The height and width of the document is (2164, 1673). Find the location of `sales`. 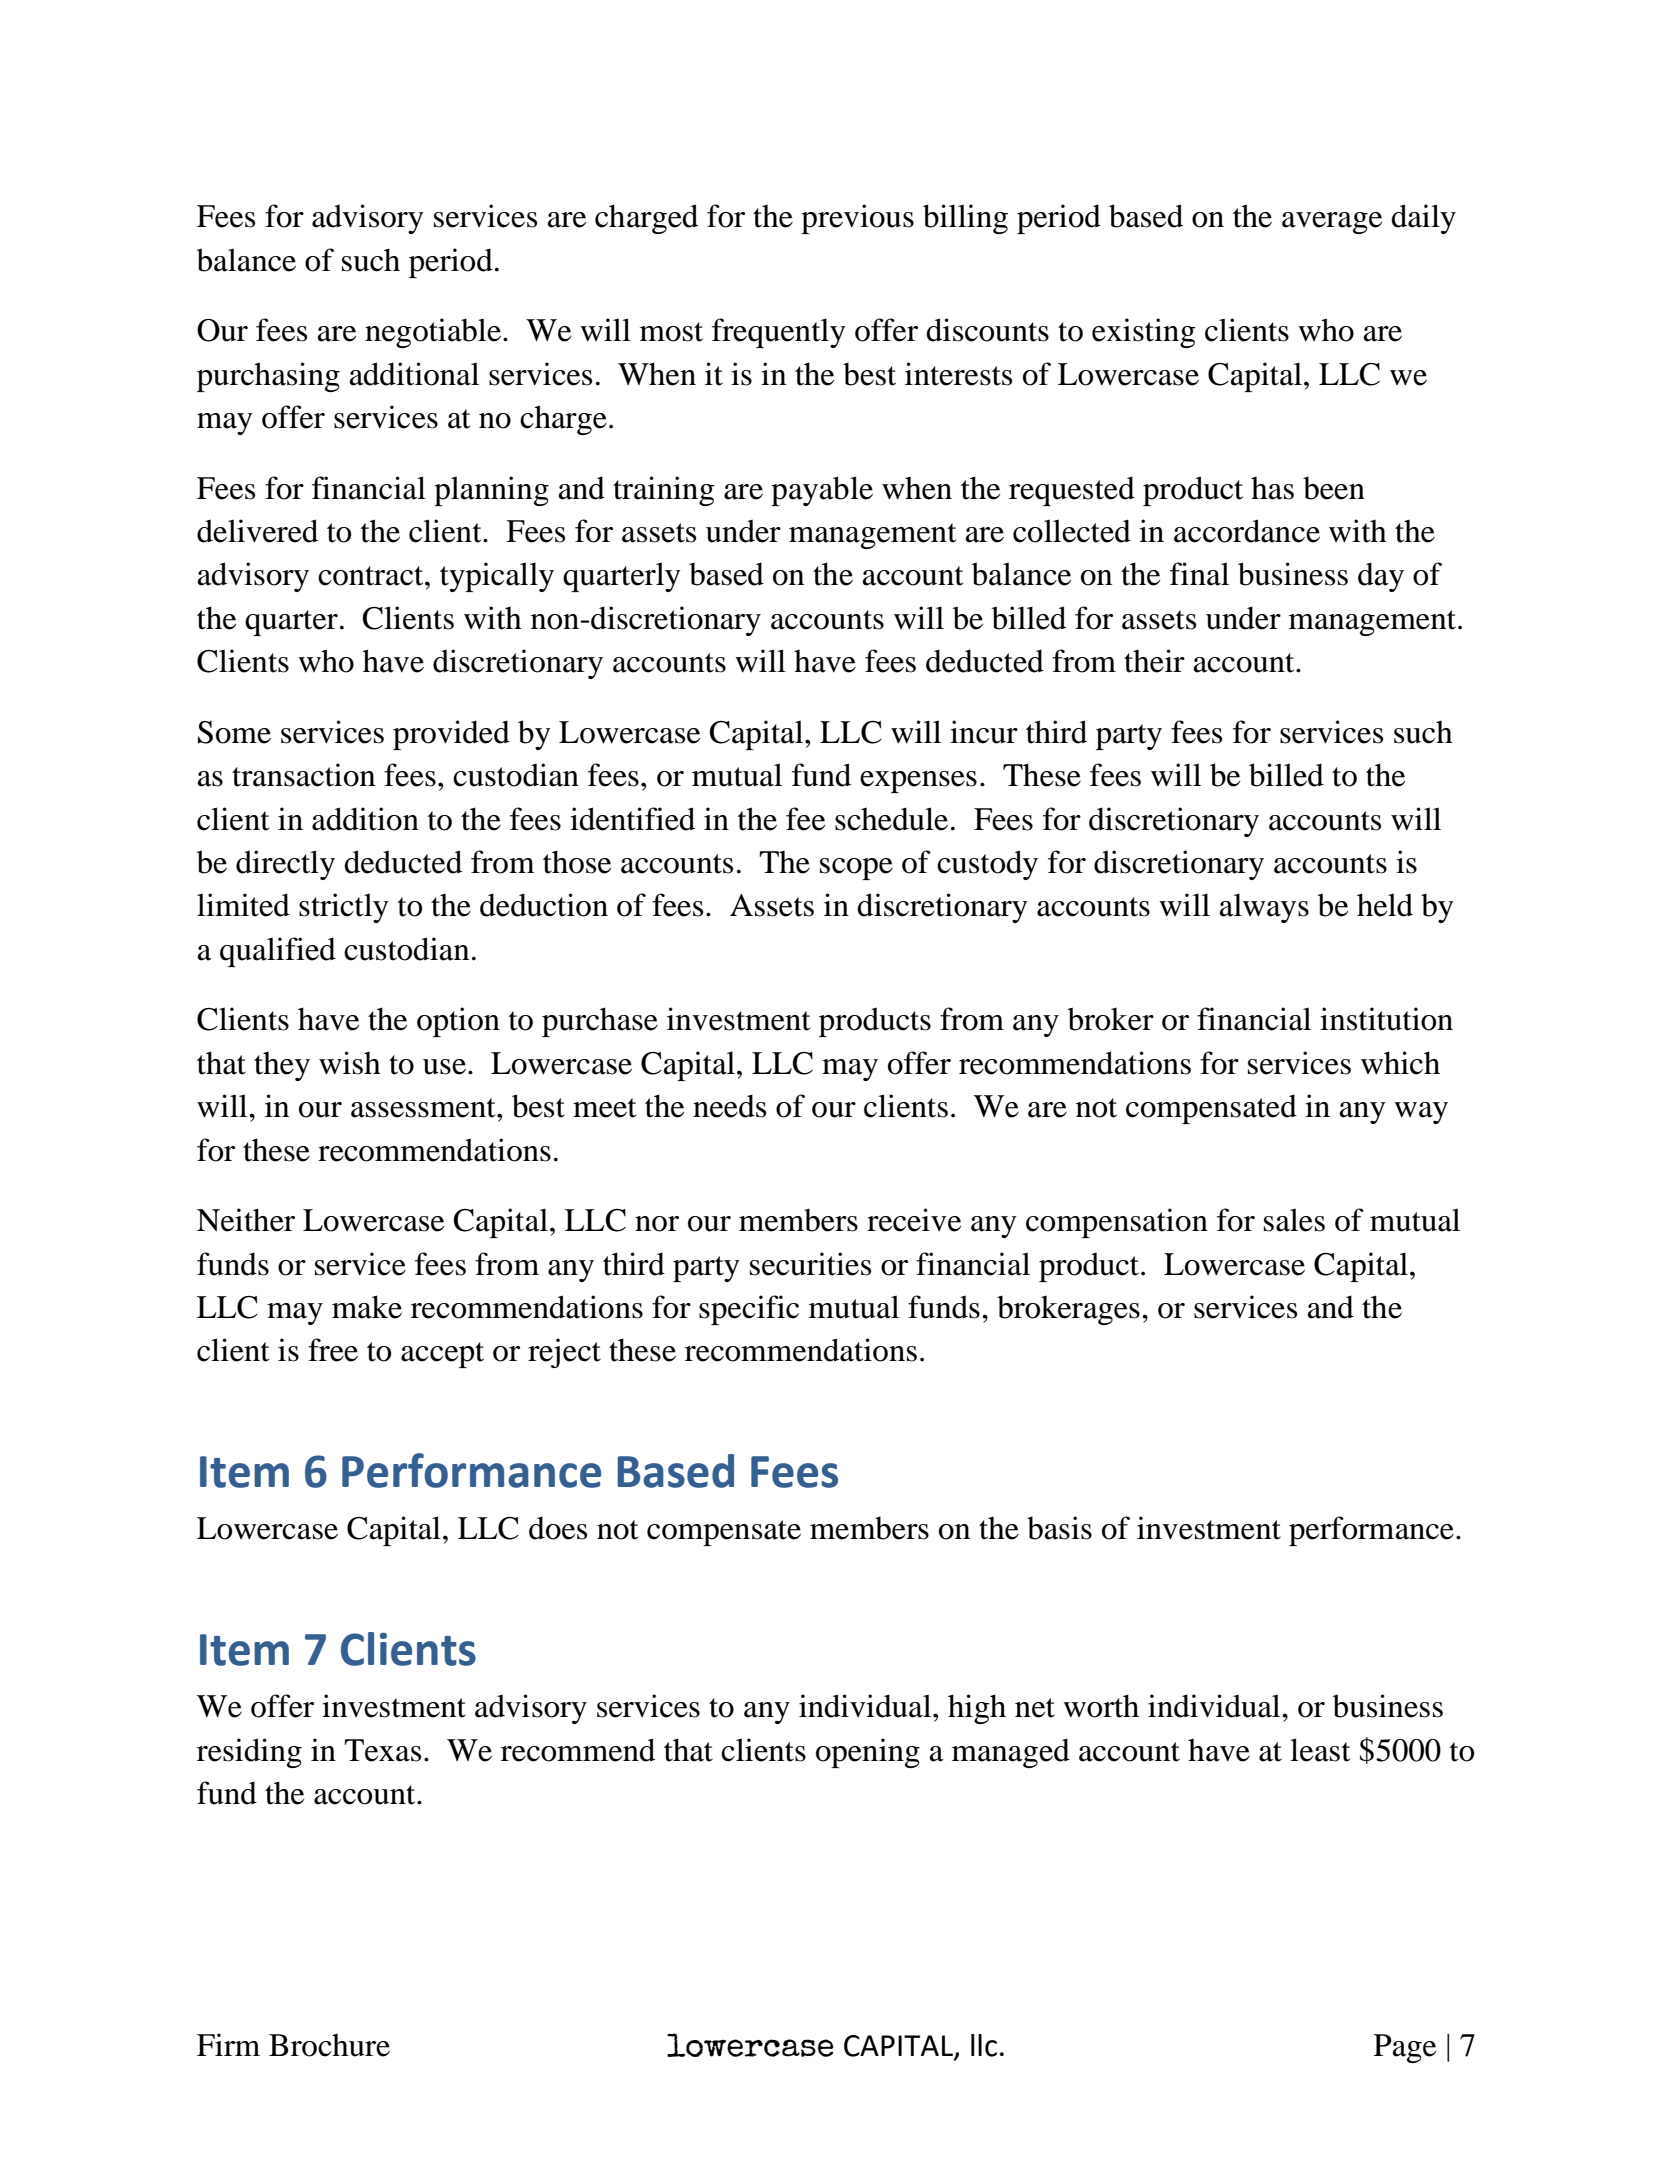

sales is located at coordinates (1294, 1220).
